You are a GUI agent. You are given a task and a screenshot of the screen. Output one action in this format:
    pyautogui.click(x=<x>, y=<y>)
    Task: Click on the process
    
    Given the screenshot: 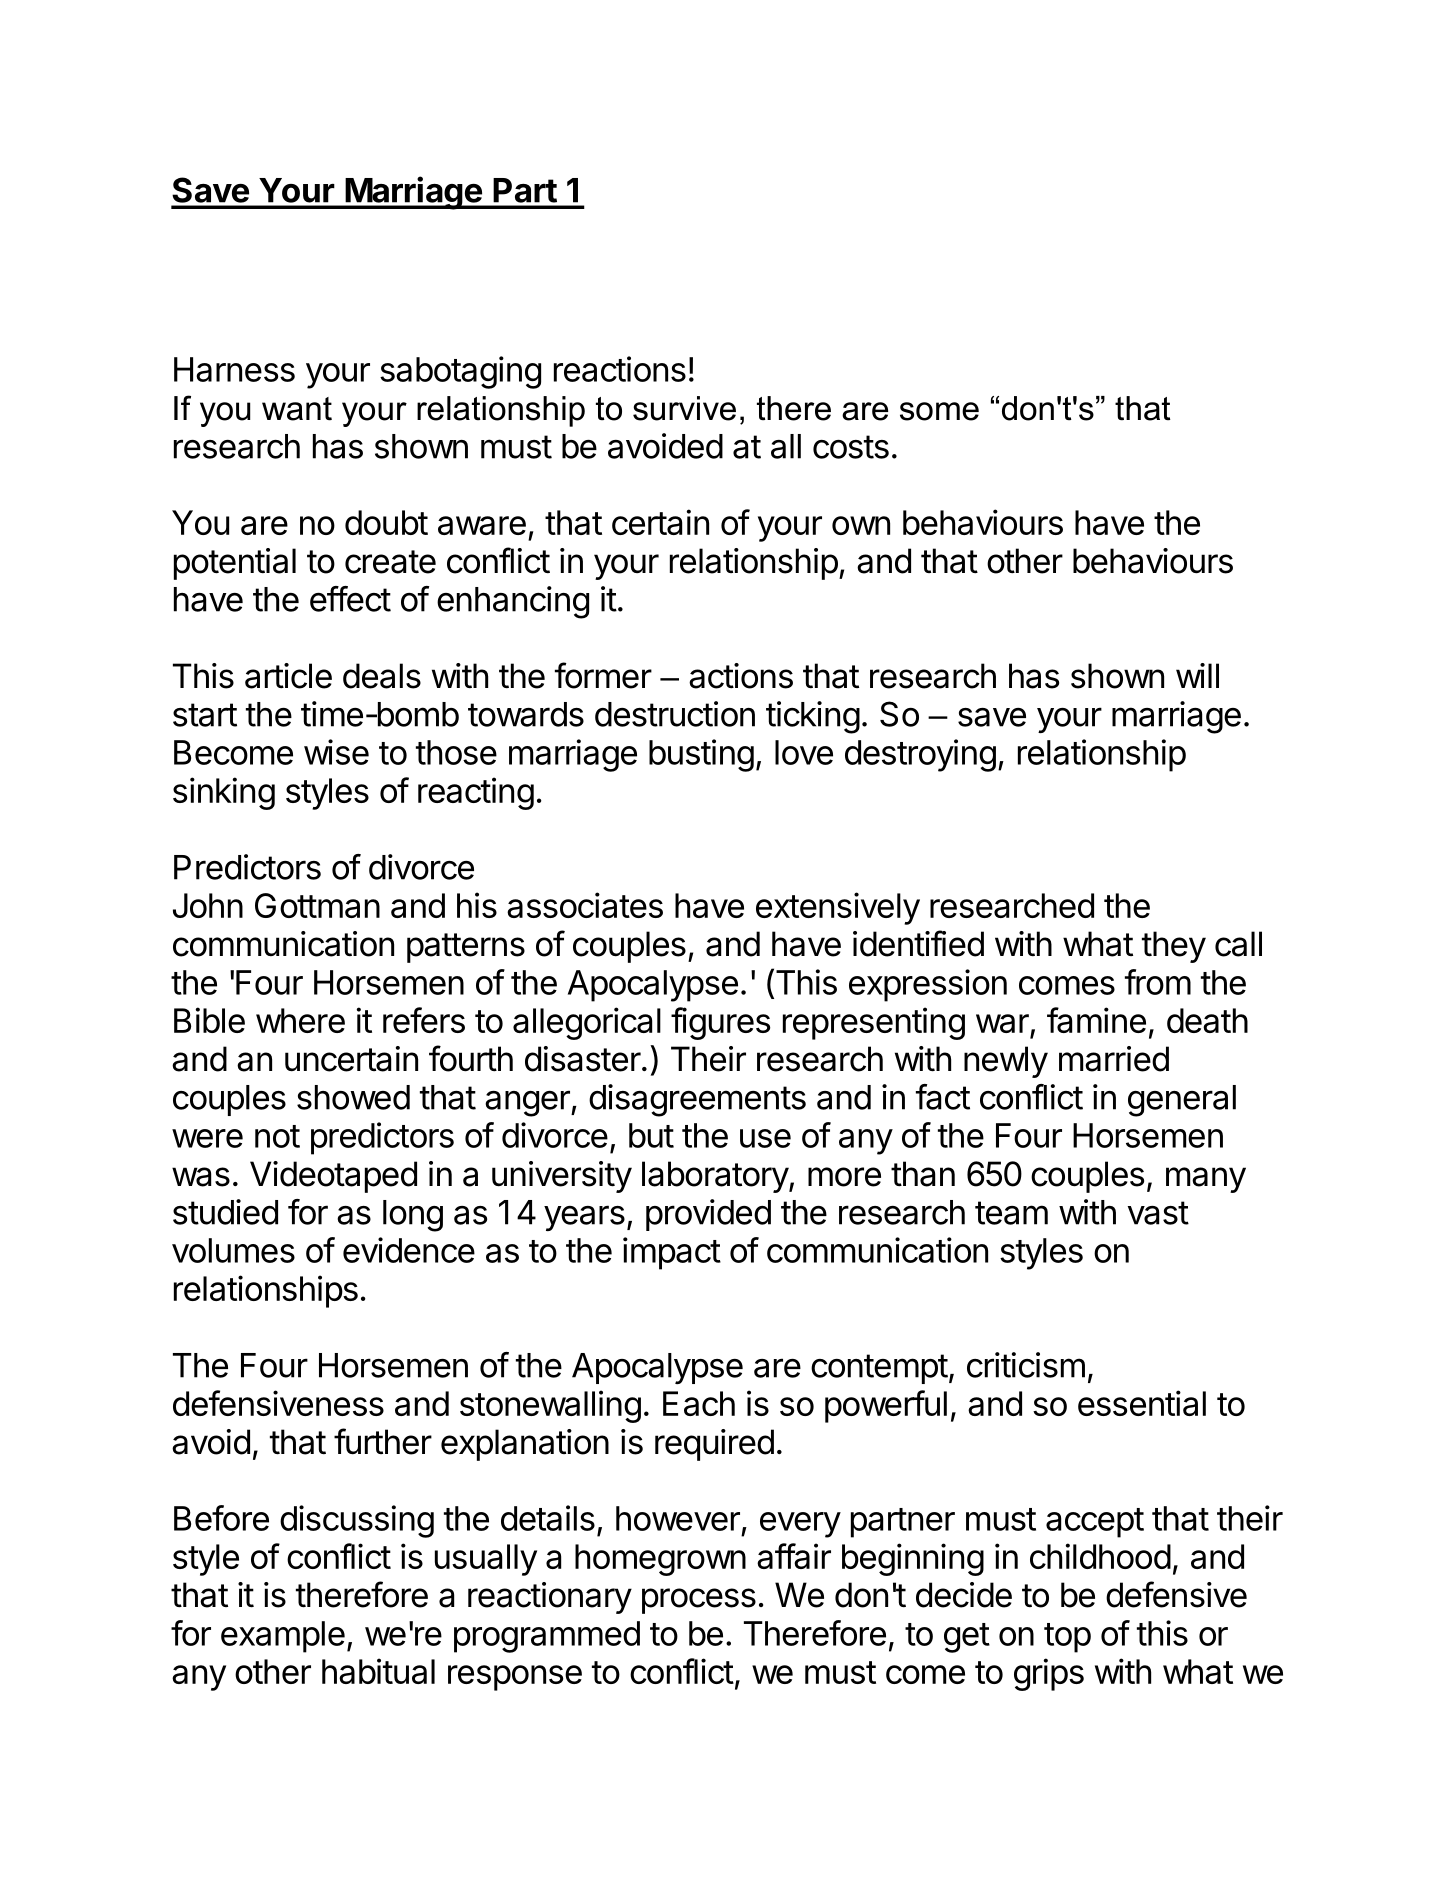 What is the action you would take?
    pyautogui.click(x=699, y=1601)
